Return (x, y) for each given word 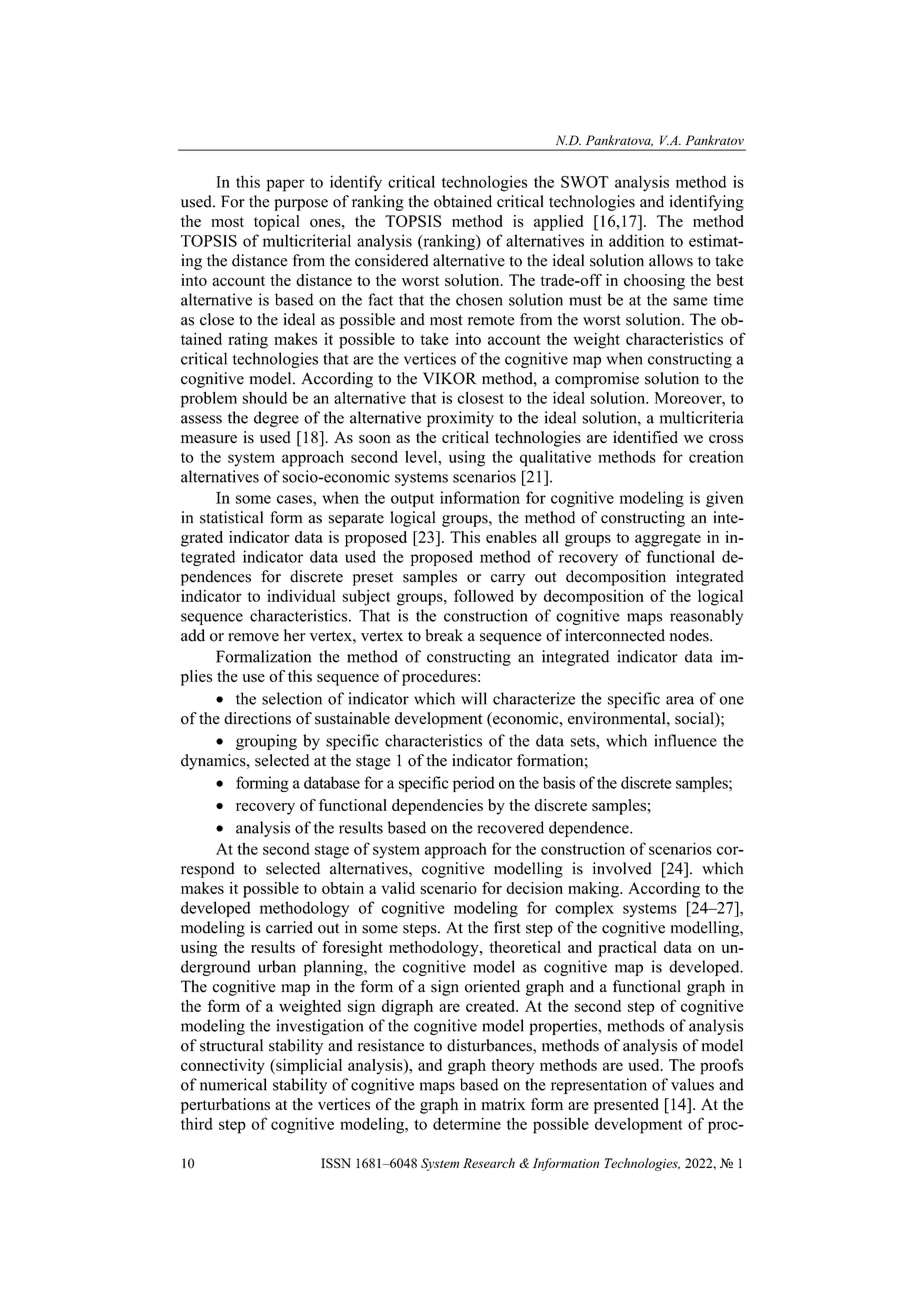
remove (253, 637)
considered (391, 260)
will (474, 698)
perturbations (225, 1106)
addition (636, 240)
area (680, 700)
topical (277, 223)
